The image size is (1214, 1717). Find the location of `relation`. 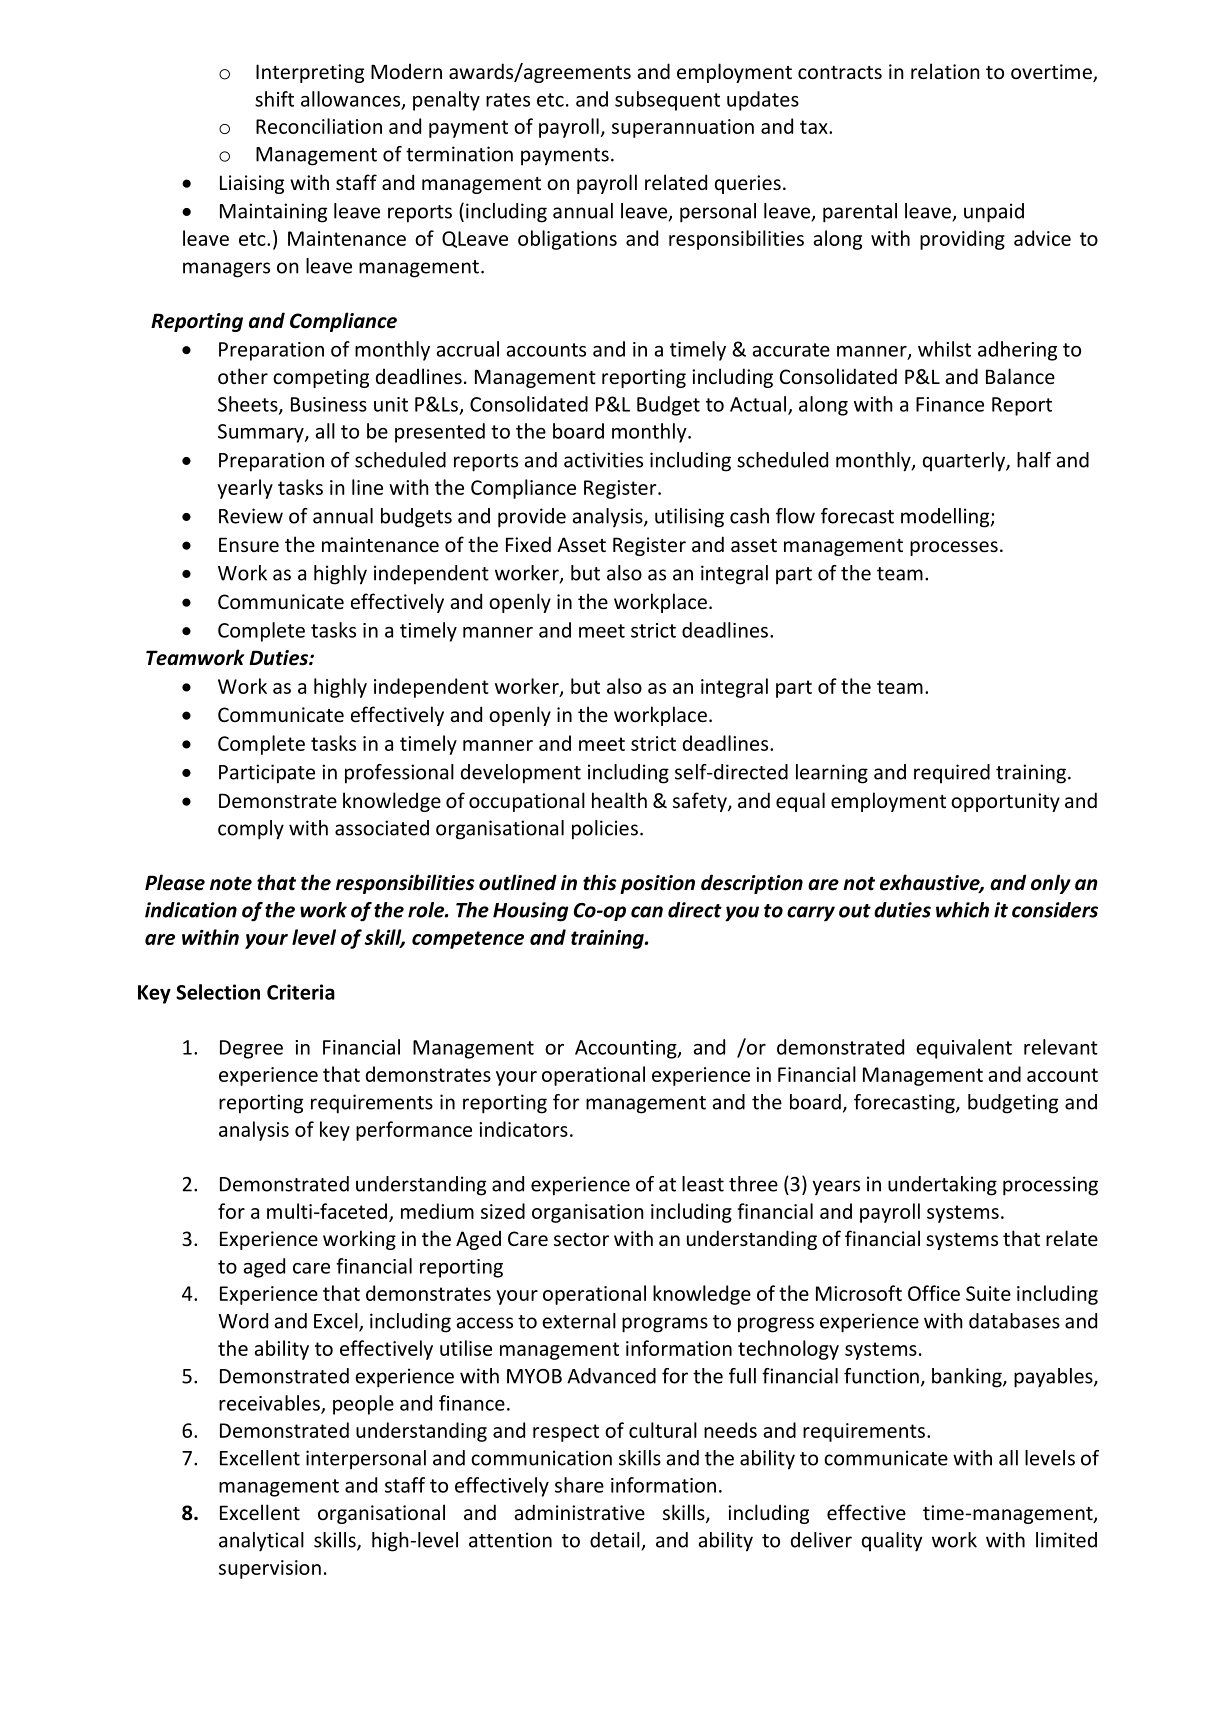

relation is located at coordinates (945, 71).
